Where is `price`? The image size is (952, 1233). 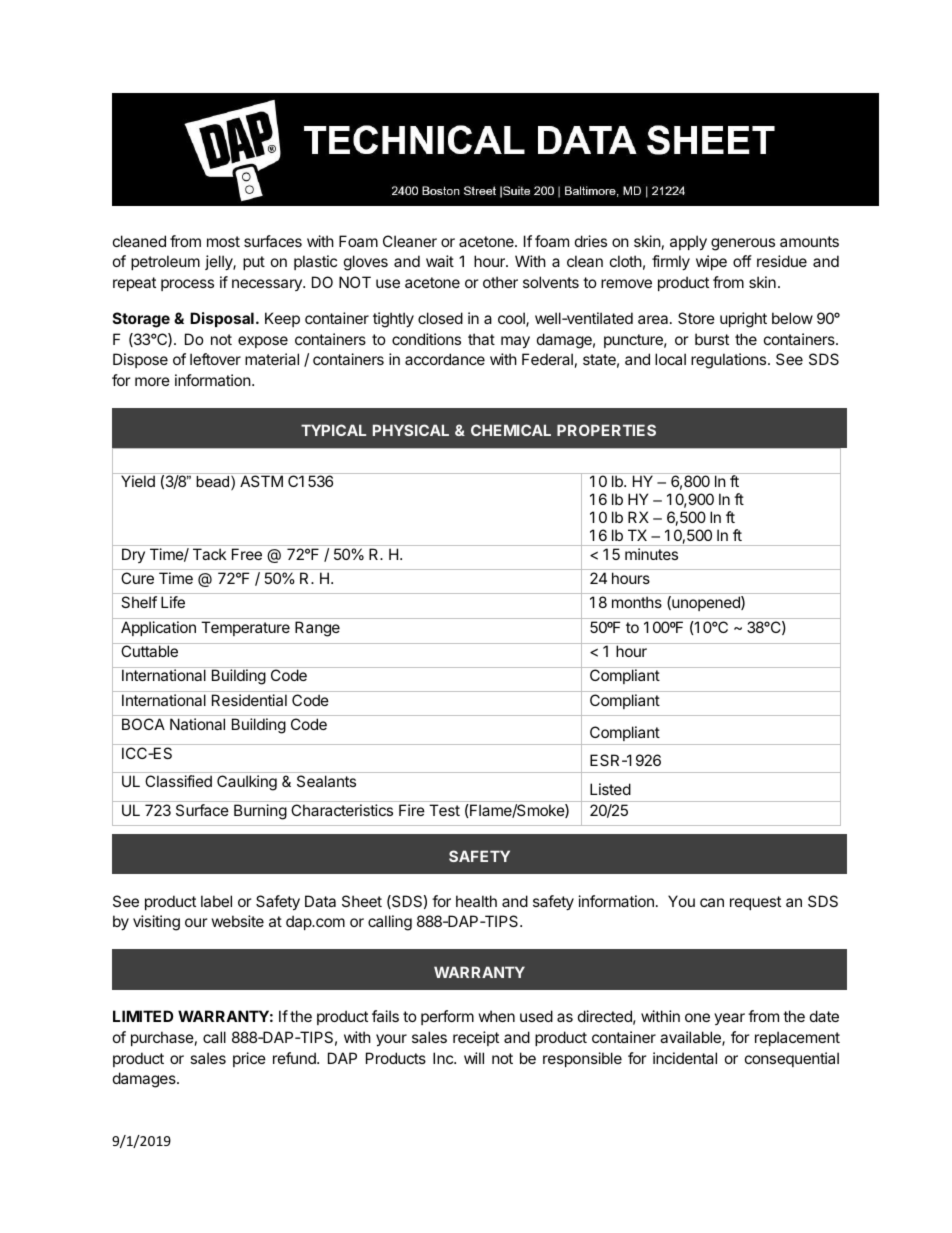
price is located at coordinates (249, 1059).
